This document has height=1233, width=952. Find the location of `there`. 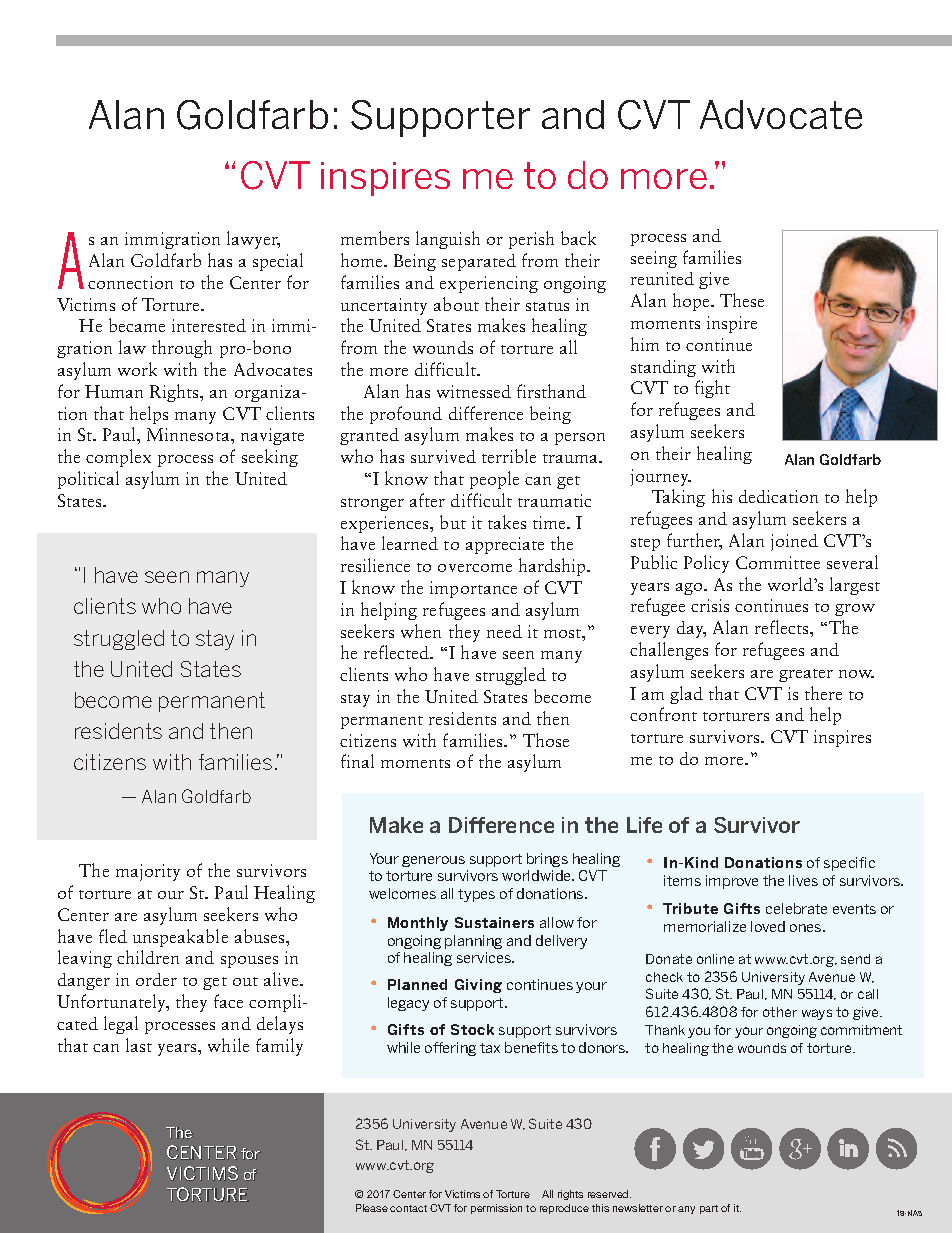

there is located at coordinates (823, 693).
